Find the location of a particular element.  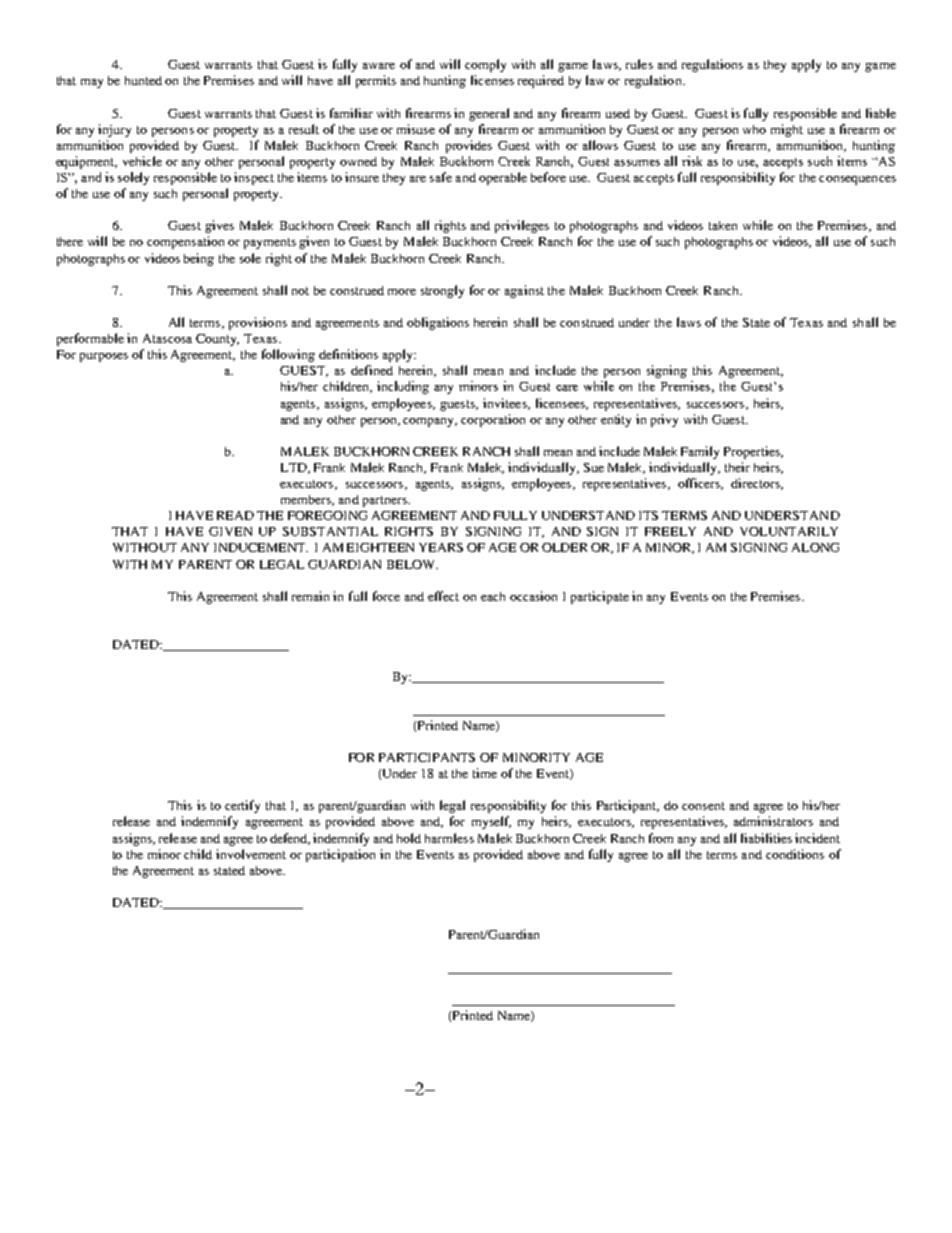

myself is located at coordinates (491, 822).
